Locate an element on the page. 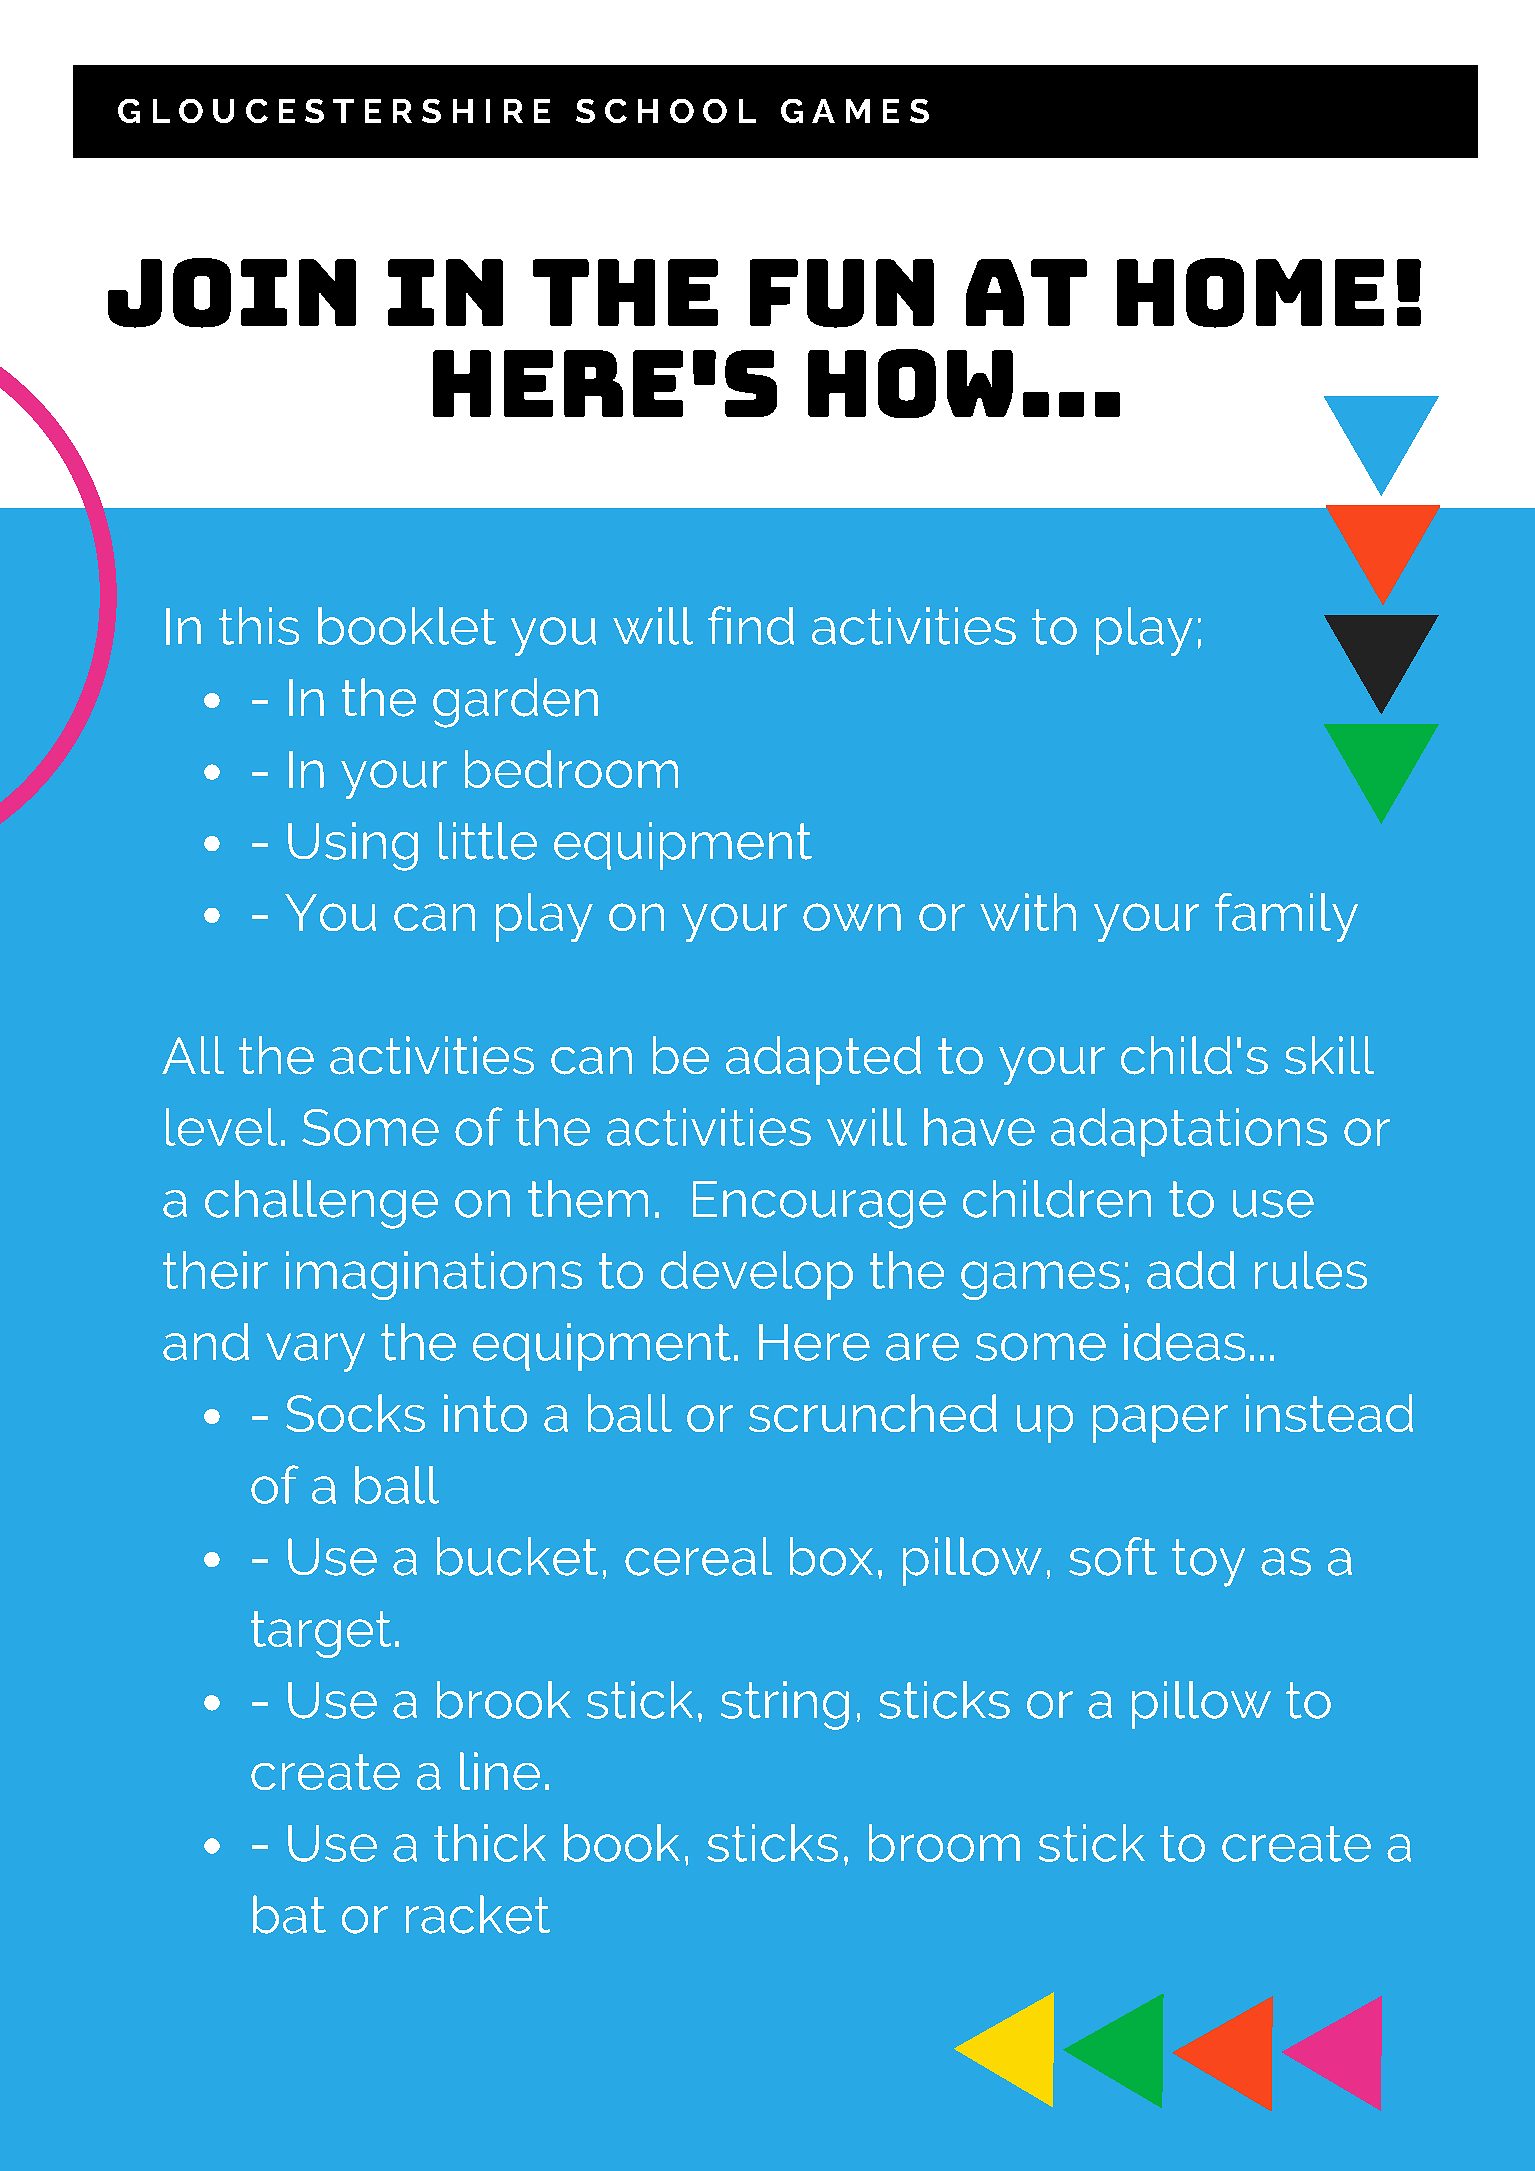 Image resolution: width=1535 pixels, height=2171 pixels. level is located at coordinates (222, 1127).
